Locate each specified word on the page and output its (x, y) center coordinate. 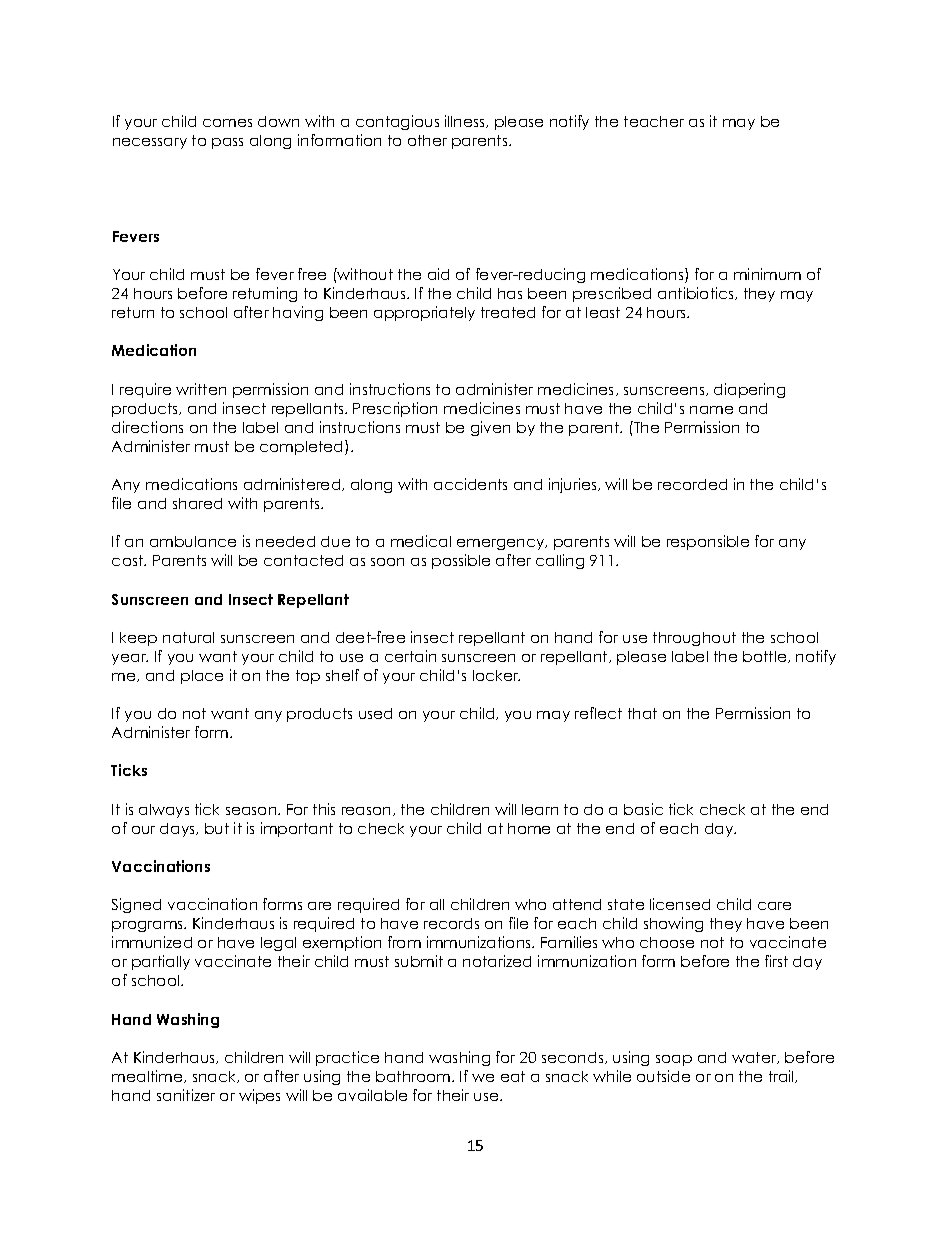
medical (421, 541)
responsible (708, 542)
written (201, 389)
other (427, 140)
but (217, 828)
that (642, 713)
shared (197, 503)
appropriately (424, 313)
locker (496, 675)
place (202, 677)
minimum (767, 274)
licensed (680, 904)
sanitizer (186, 1095)
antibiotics (697, 293)
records (451, 923)
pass (227, 143)
